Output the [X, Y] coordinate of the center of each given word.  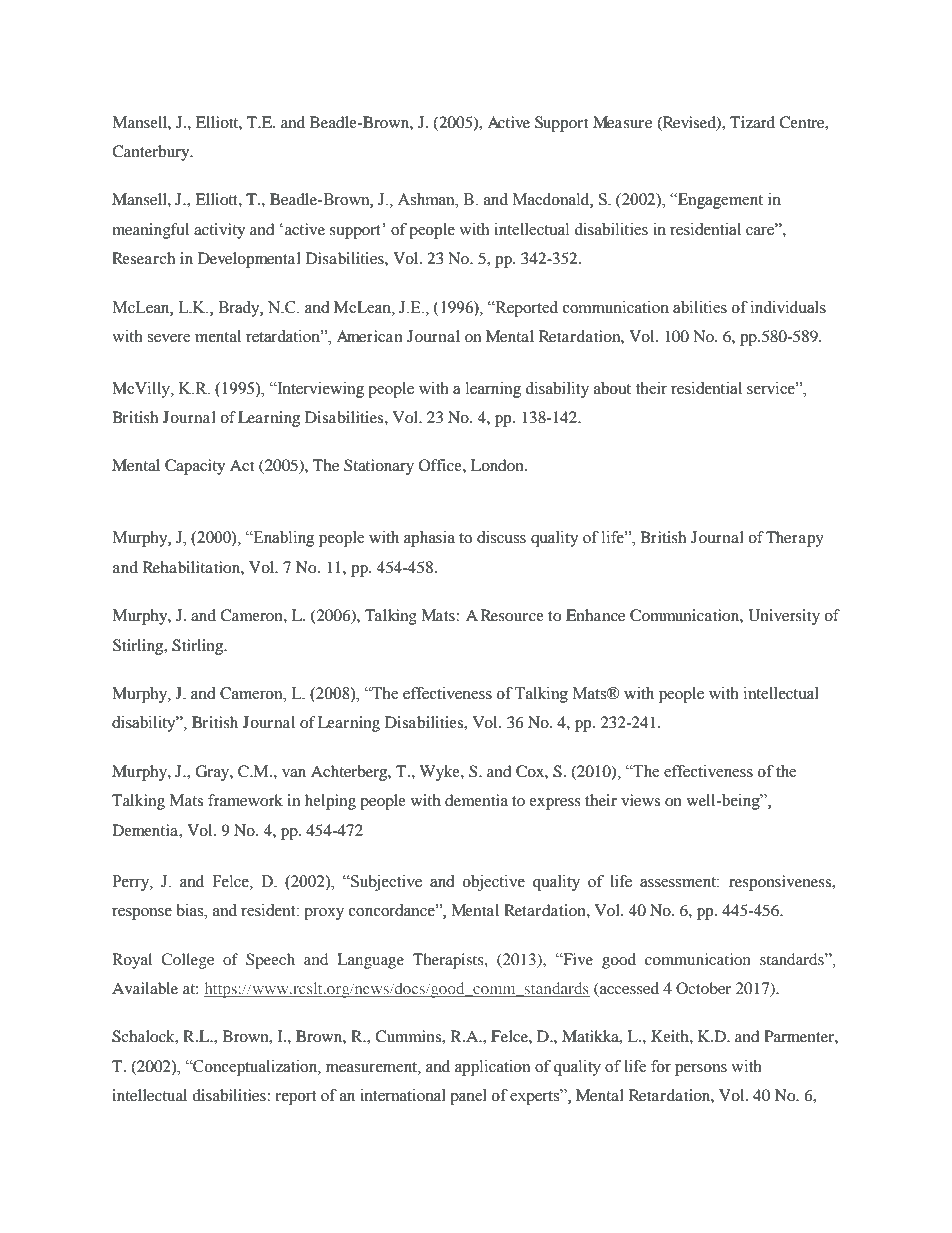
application [492, 1068]
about [612, 388]
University [784, 617]
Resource [512, 615]
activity [219, 231]
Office [441, 465]
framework [245, 800]
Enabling [283, 539]
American [369, 336]
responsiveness [781, 883]
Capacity [195, 467]
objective [494, 883]
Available [145, 988]
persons [701, 1070]
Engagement [719, 201]
